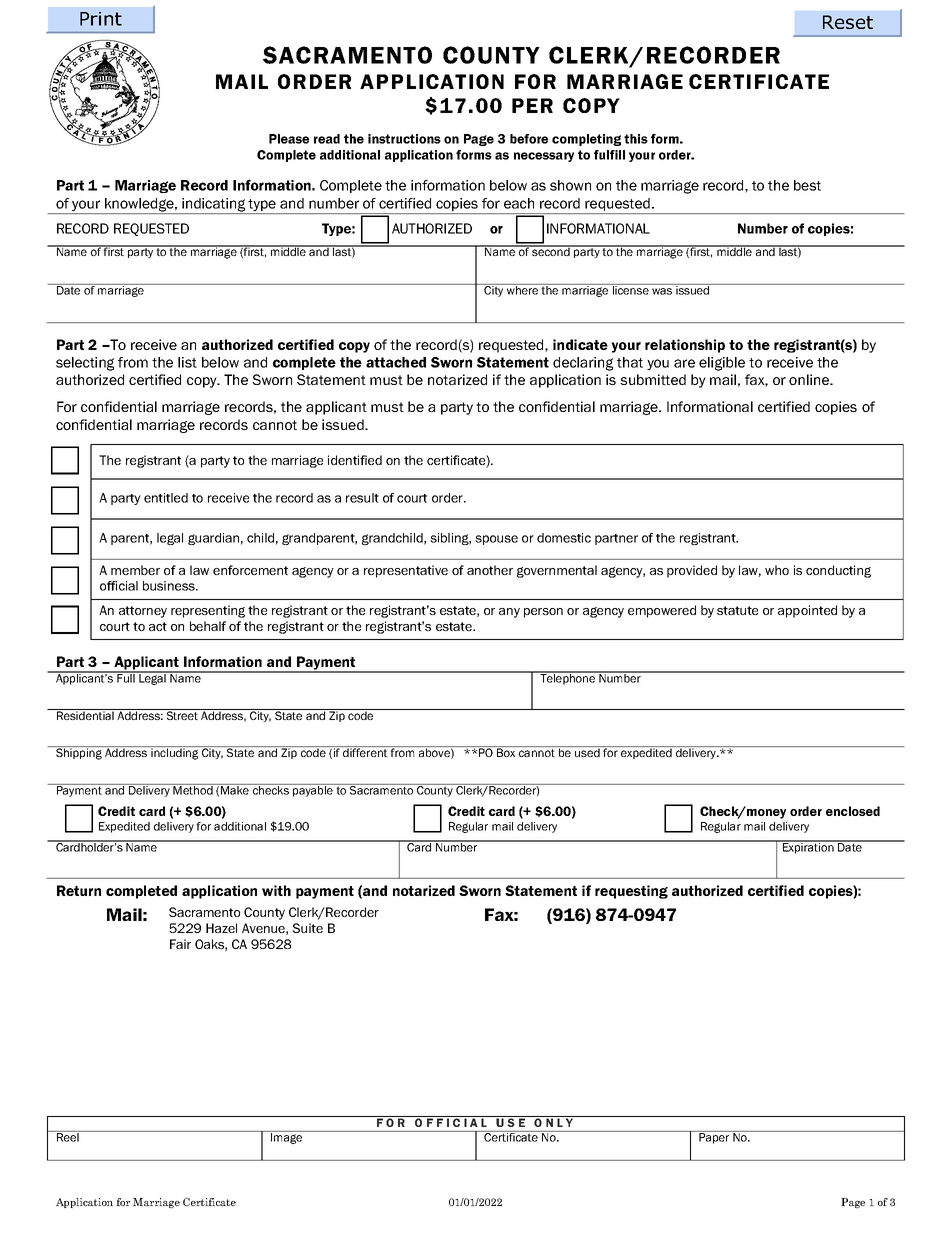 The height and width of the document is (1233, 952). I want to click on Reel, so click(68, 1136).
